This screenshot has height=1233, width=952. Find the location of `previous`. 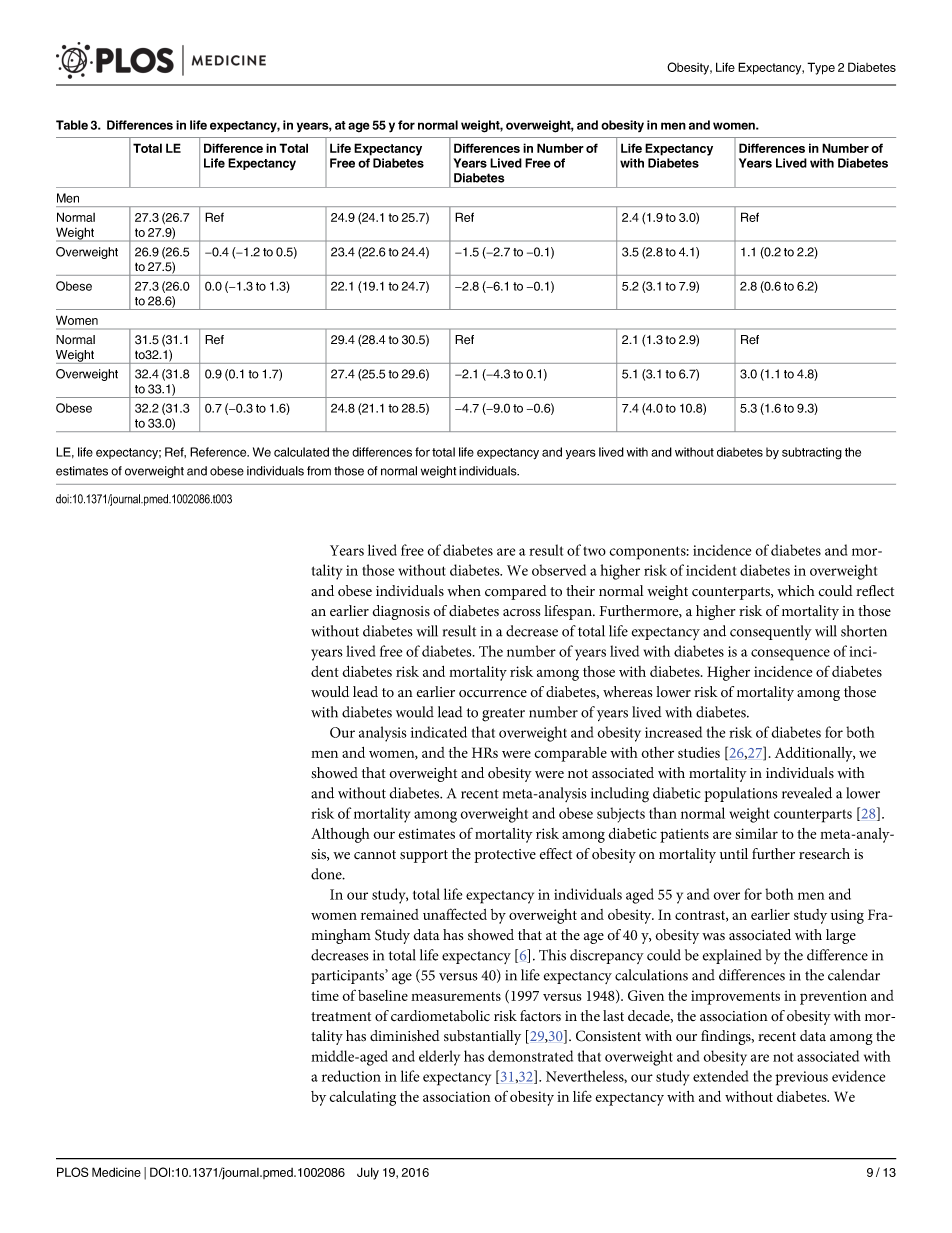

previous is located at coordinates (801, 1078).
